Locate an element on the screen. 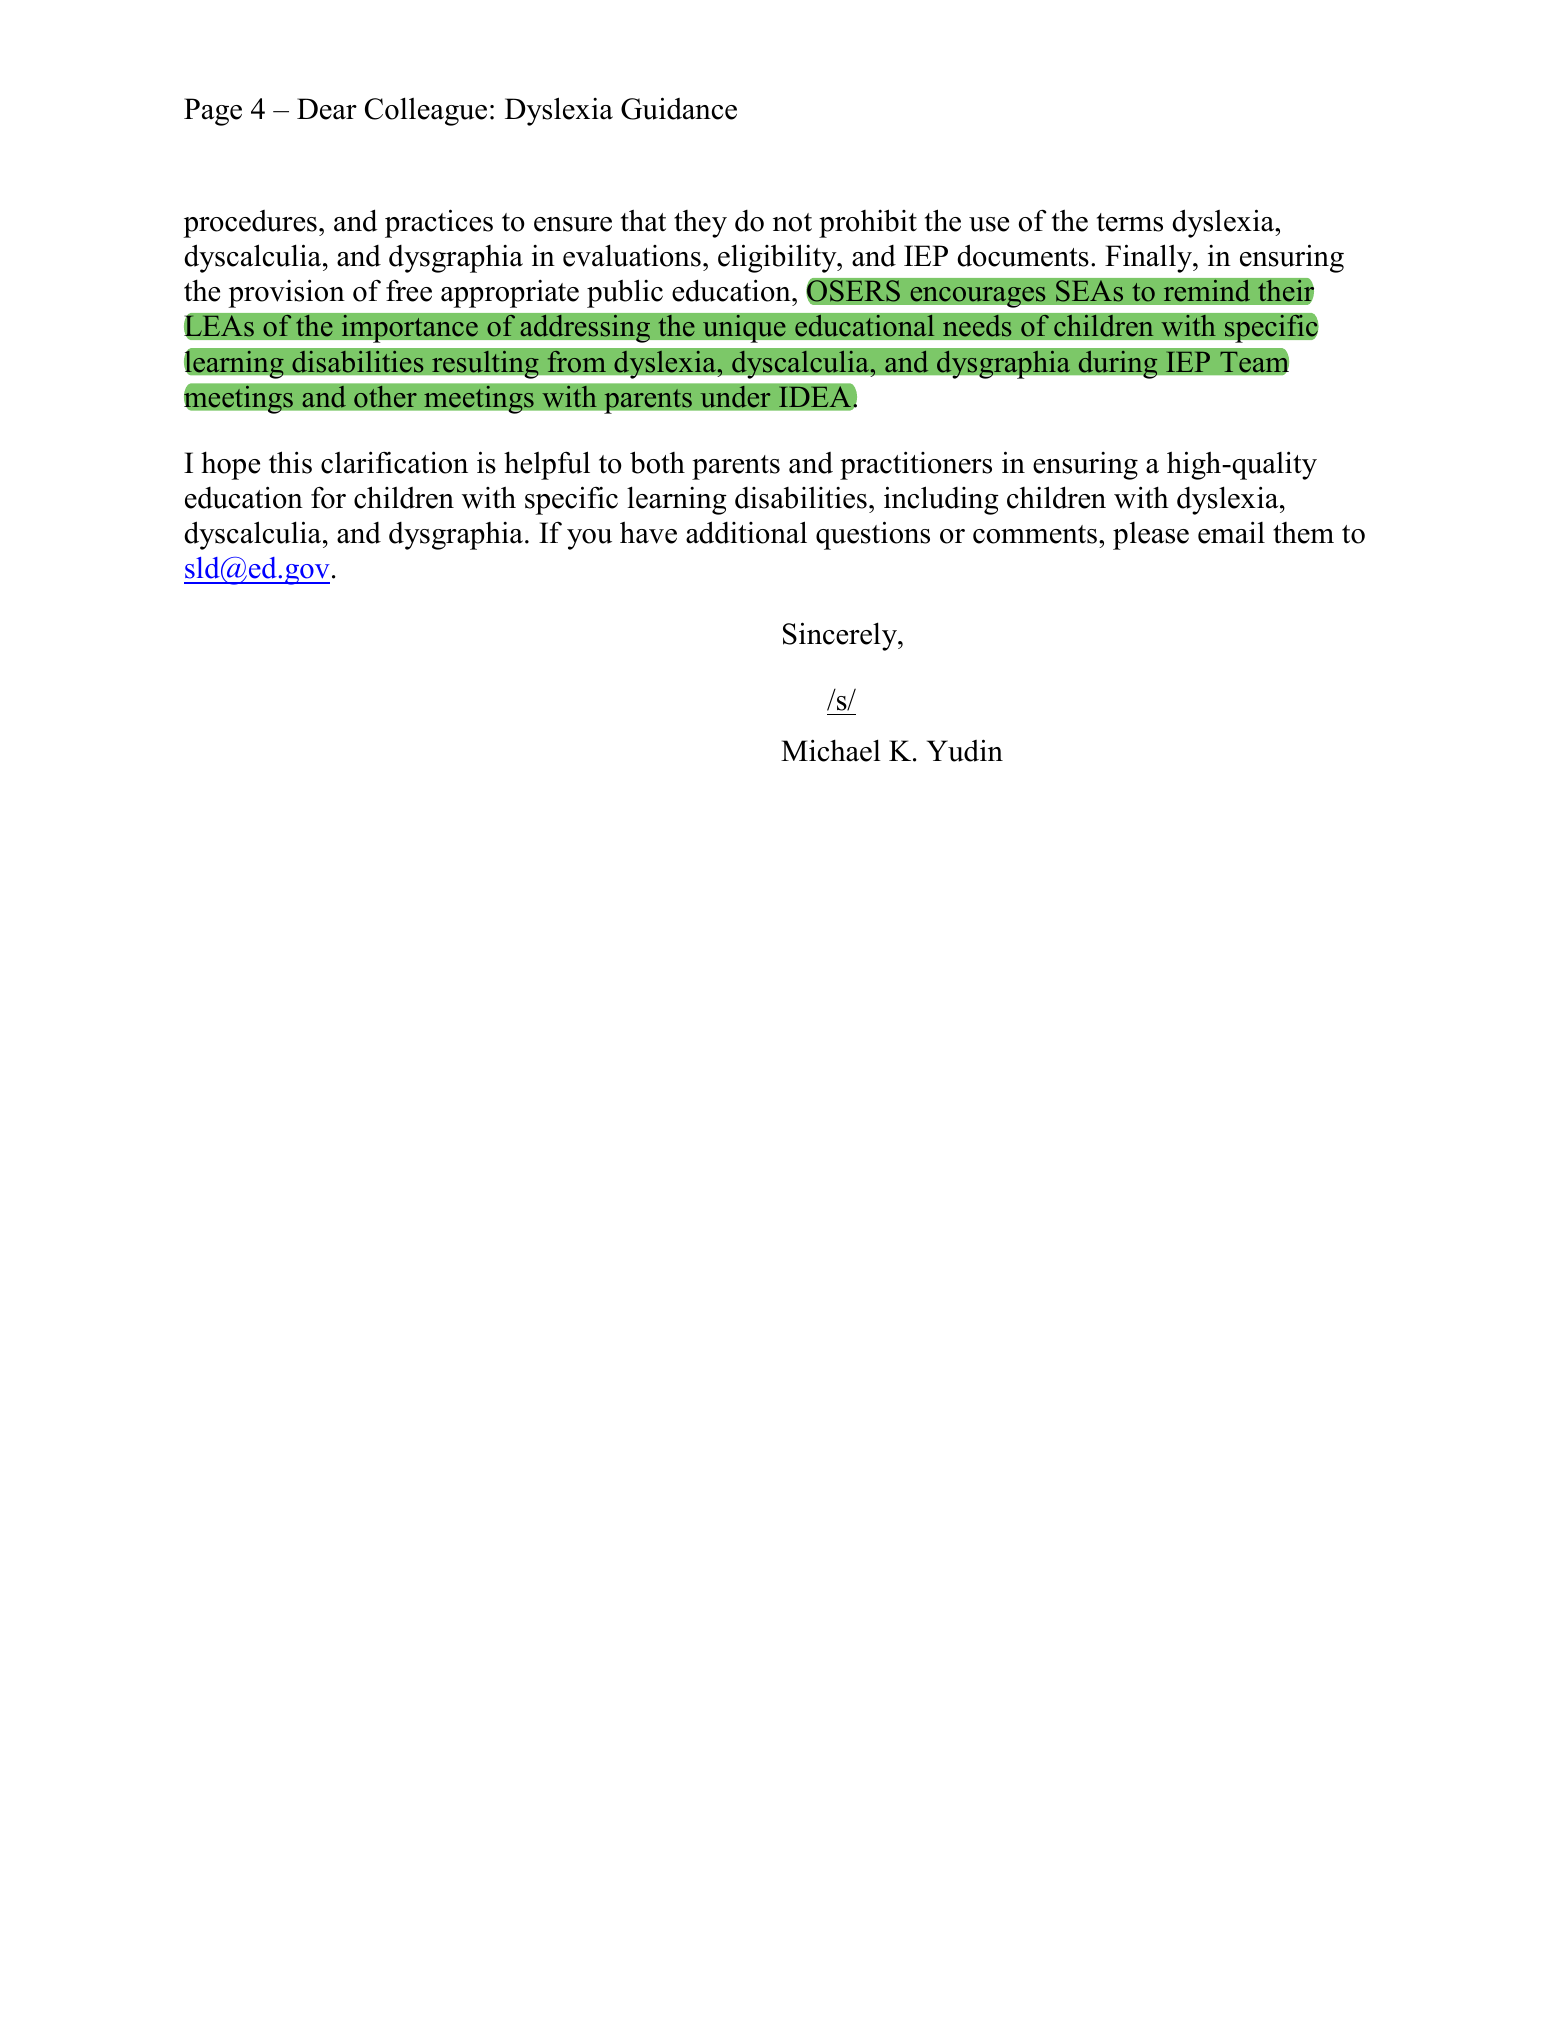 The image size is (1562, 2021). terms is located at coordinates (1130, 222).
